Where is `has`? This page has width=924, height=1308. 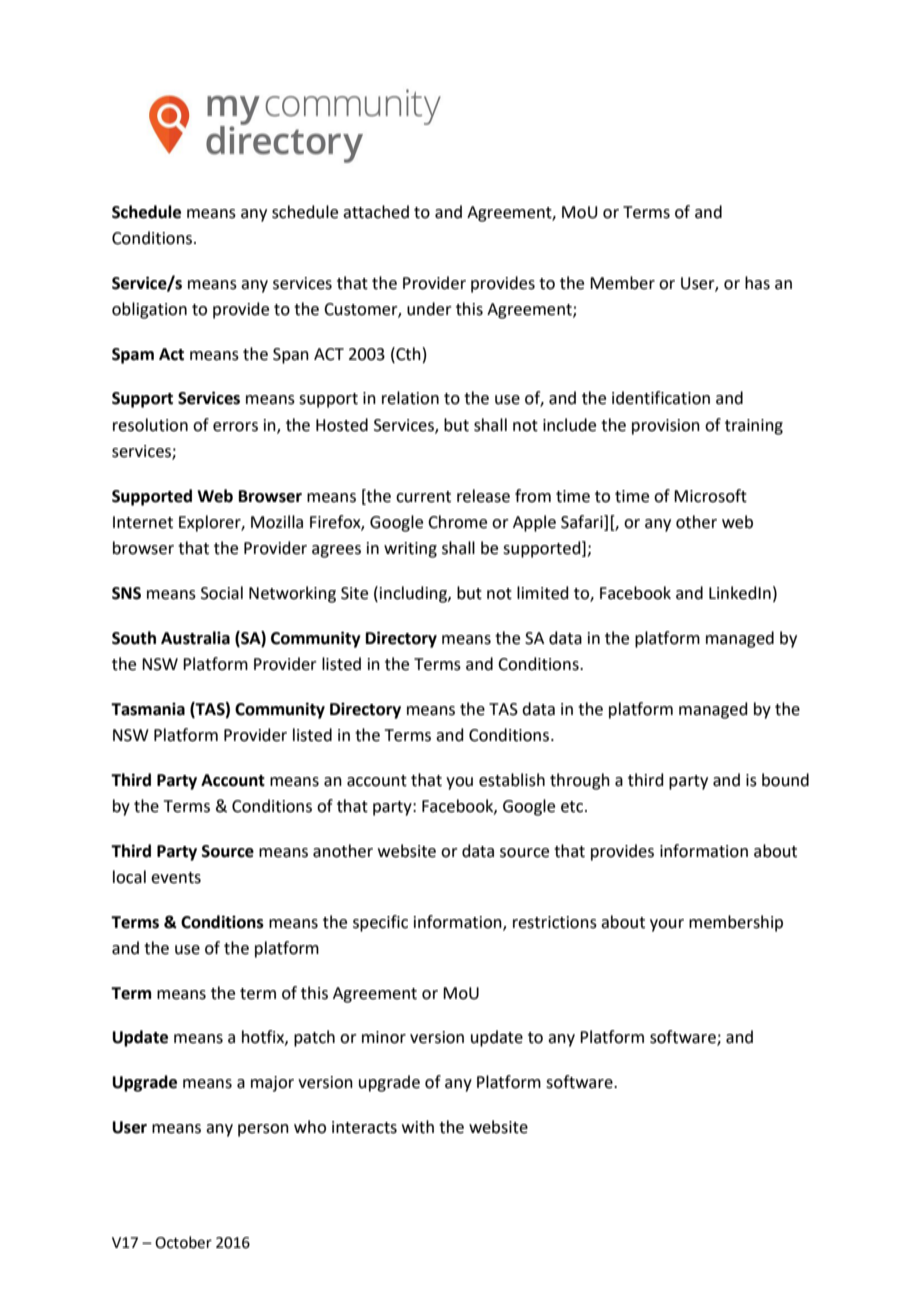
has is located at coordinates (757, 283).
